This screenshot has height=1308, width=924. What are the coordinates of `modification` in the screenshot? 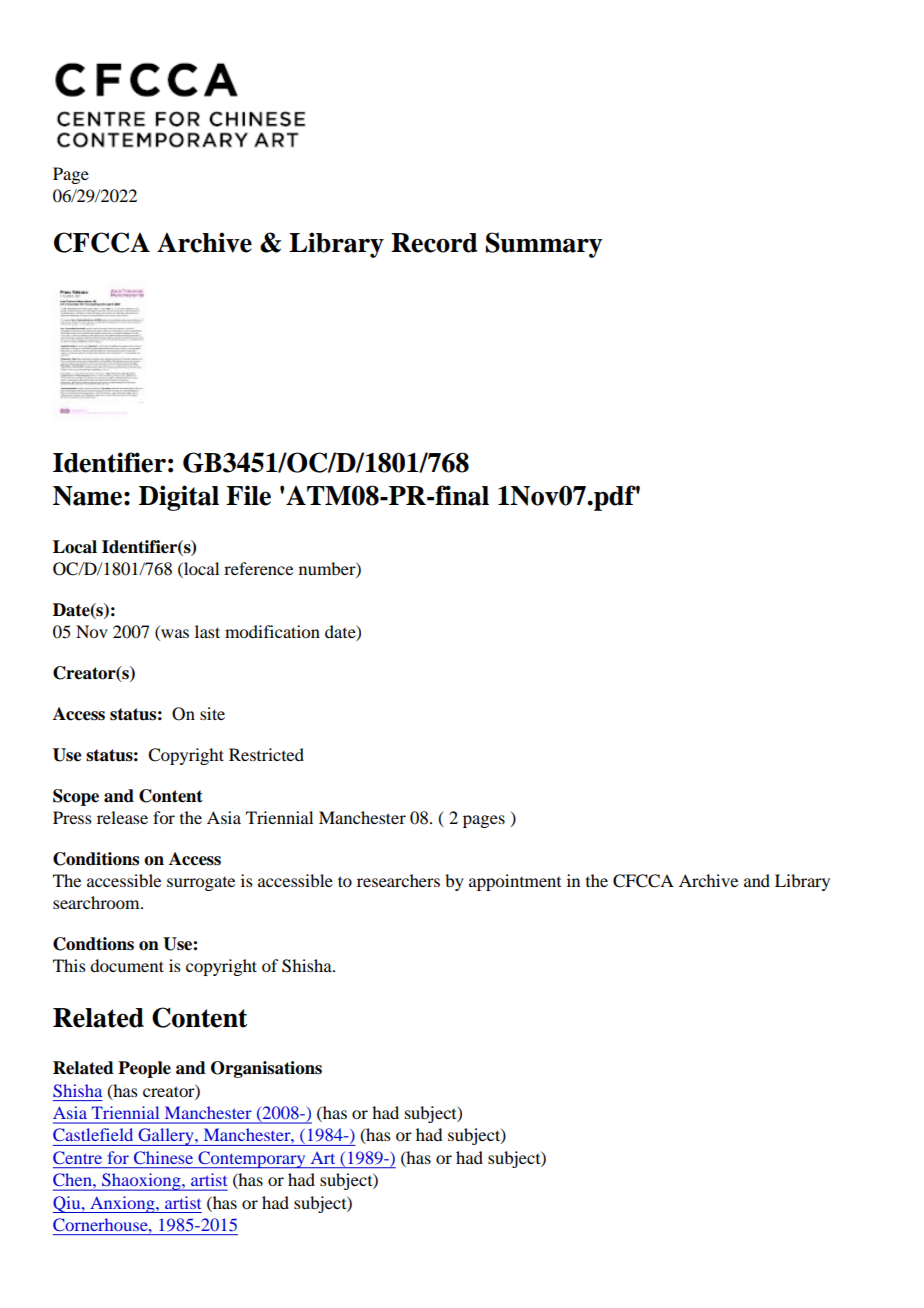 It's located at (272, 631).
